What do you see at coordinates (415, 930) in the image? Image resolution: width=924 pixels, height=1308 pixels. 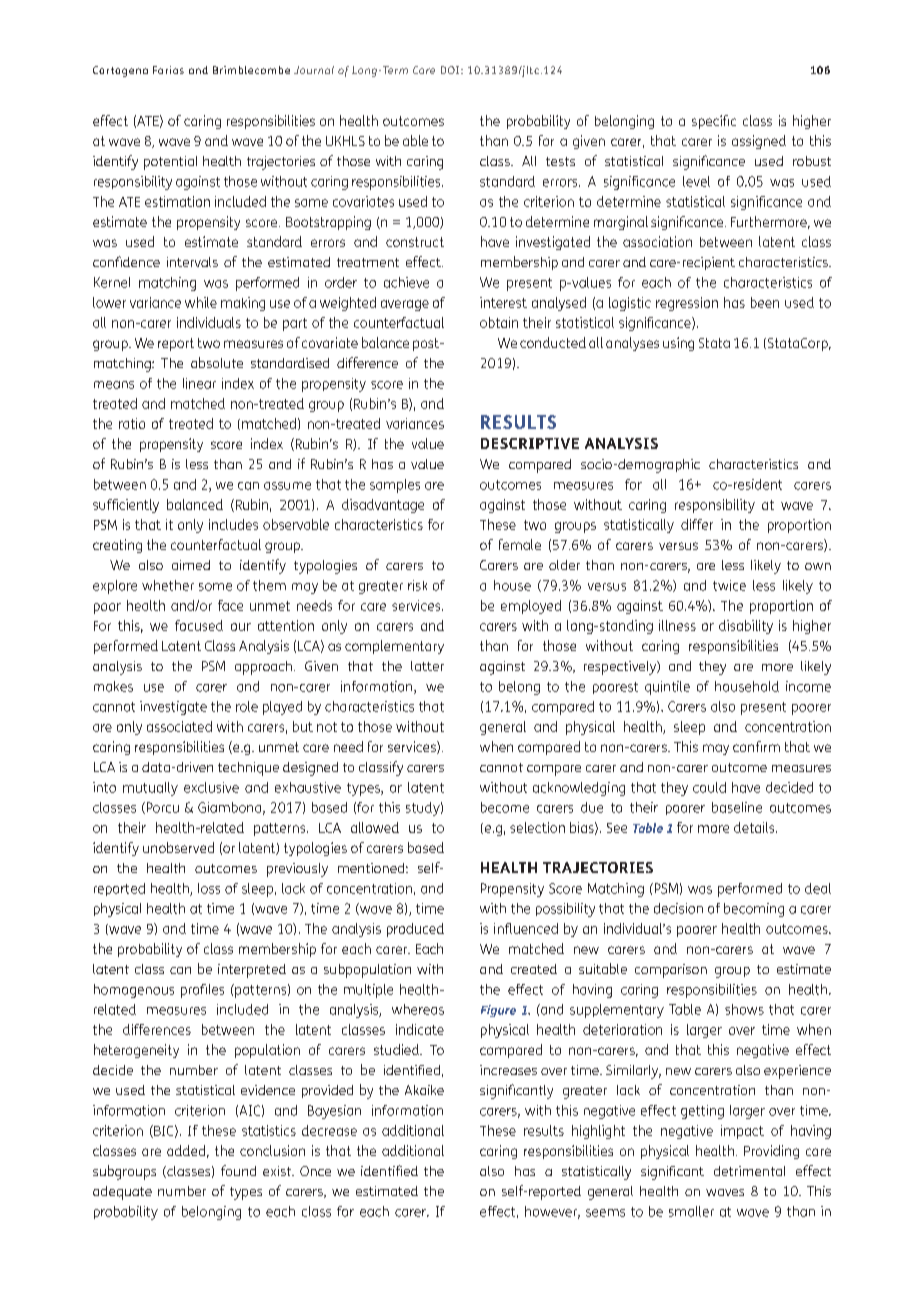 I see `produced` at bounding box center [415, 930].
